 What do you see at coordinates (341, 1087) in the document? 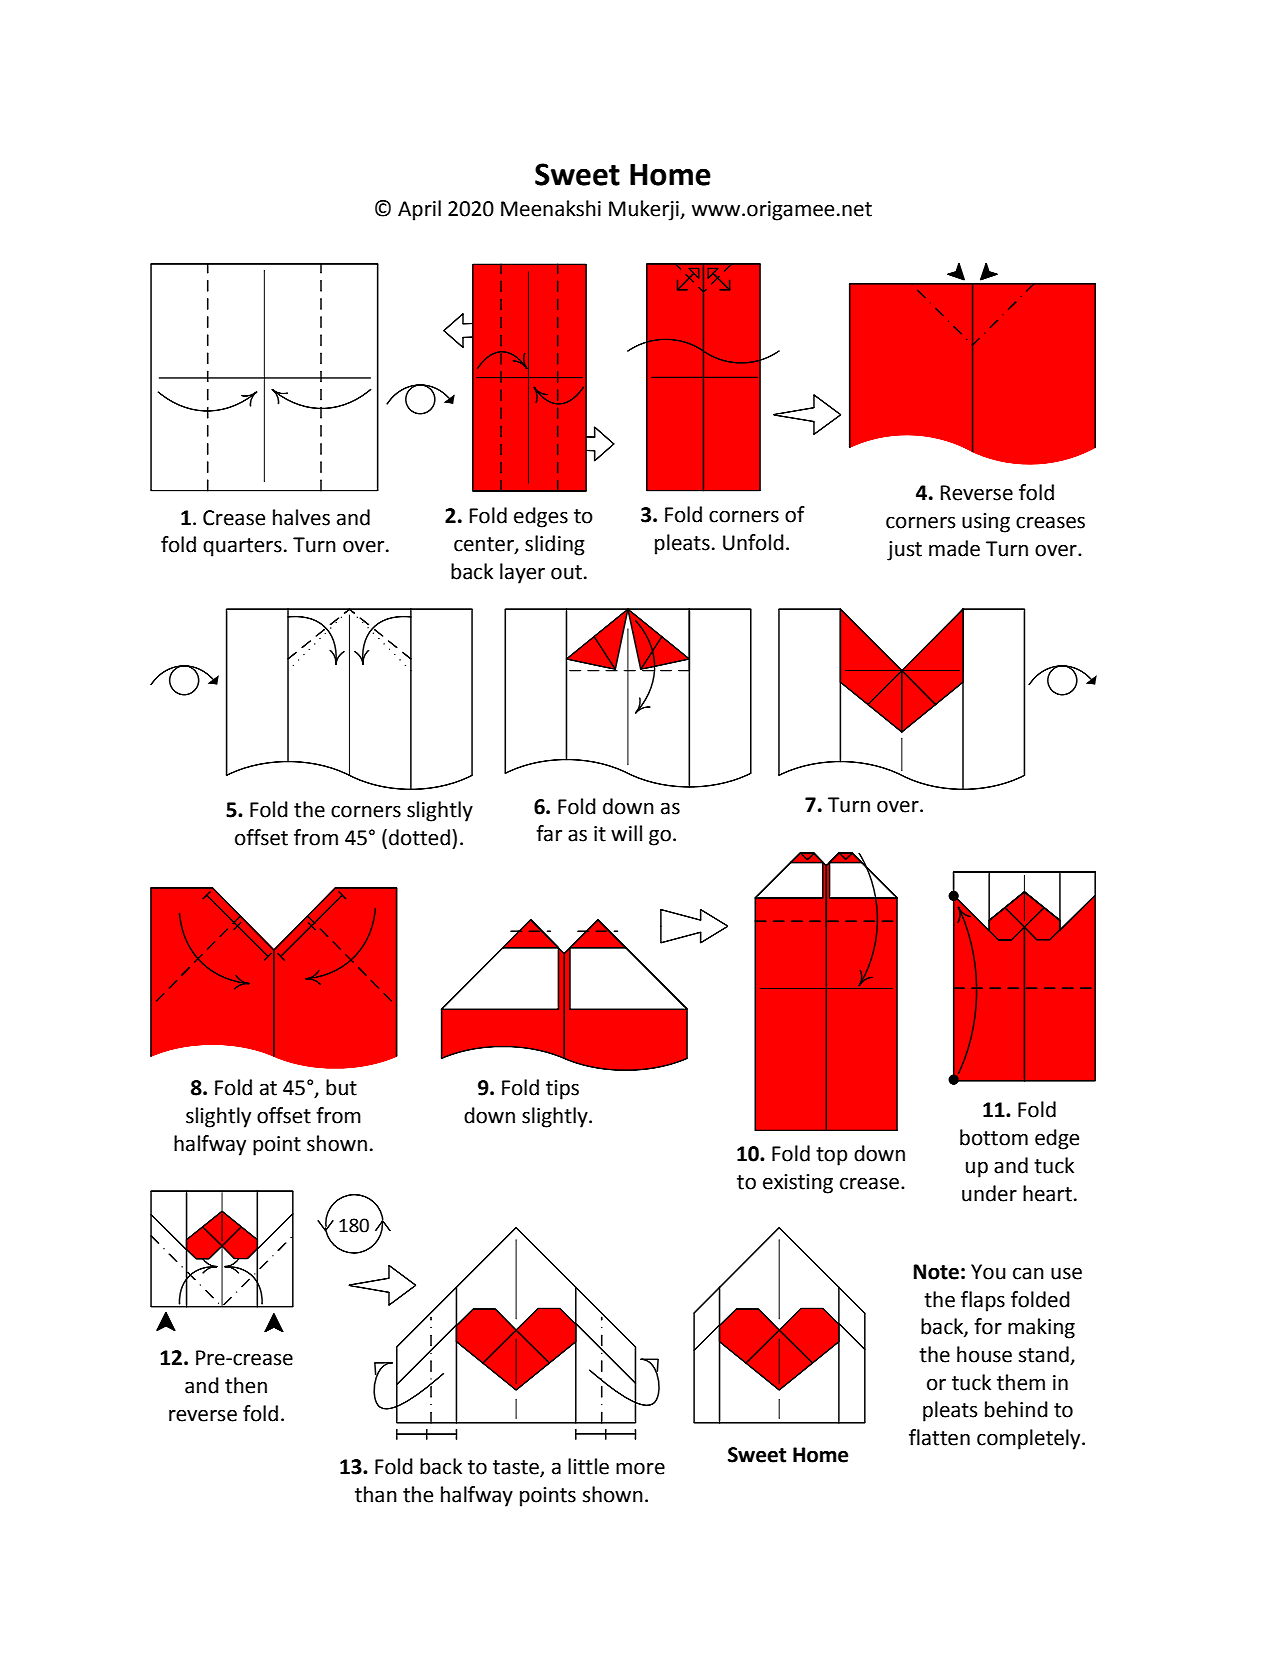
I see `but` at bounding box center [341, 1087].
